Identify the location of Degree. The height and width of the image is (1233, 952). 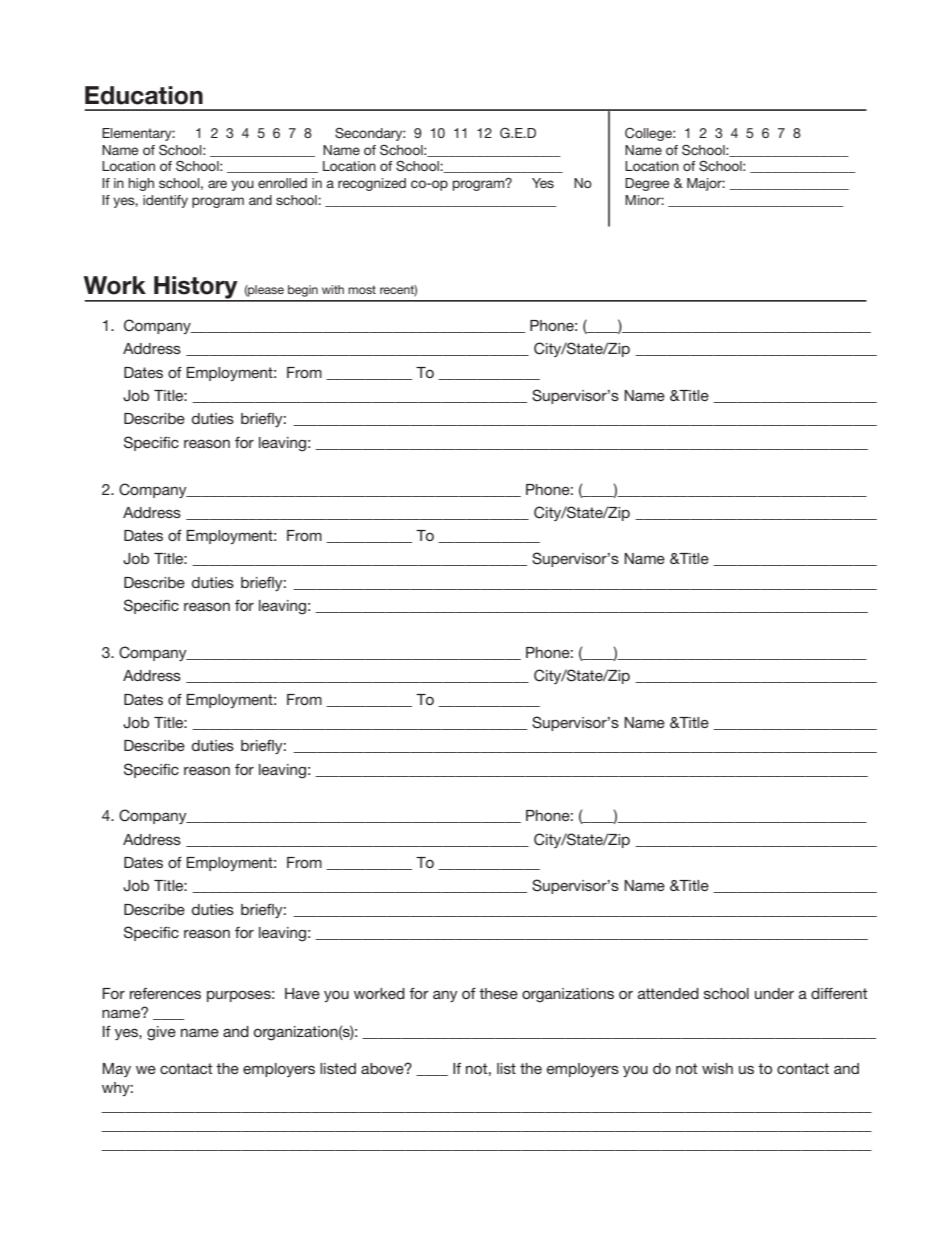
(647, 184).
